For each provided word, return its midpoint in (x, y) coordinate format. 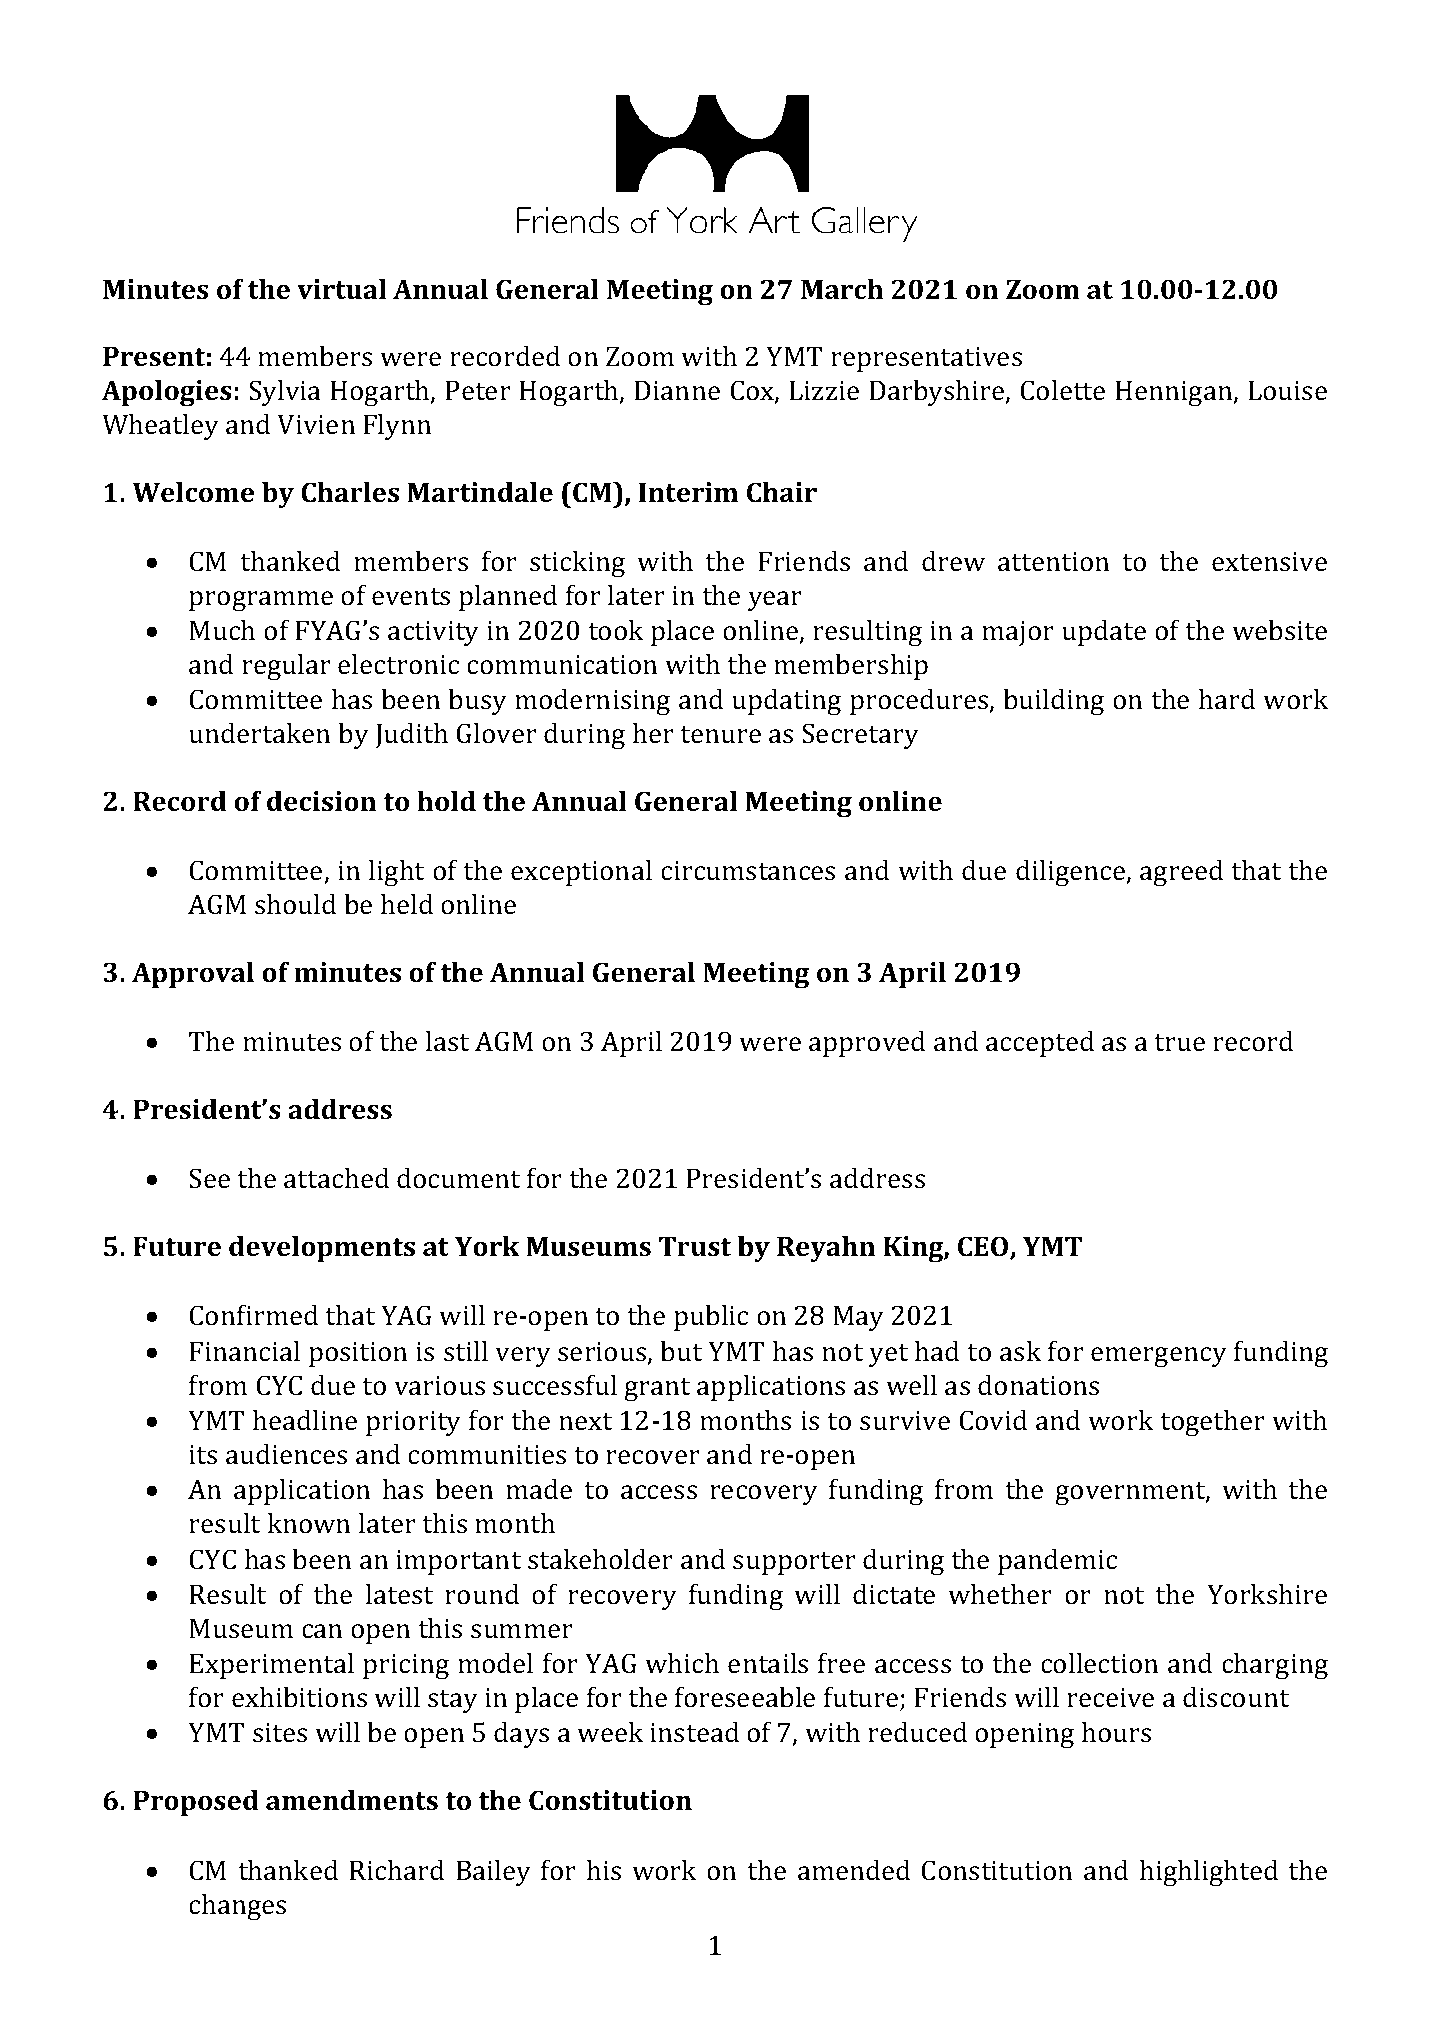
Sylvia (285, 393)
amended (854, 1870)
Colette (1062, 390)
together (1212, 1423)
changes (237, 1907)
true (1179, 1043)
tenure (720, 735)
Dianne (677, 390)
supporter (794, 1563)
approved (867, 1044)
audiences (286, 1454)
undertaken (259, 733)
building (1053, 702)
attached (336, 1178)
